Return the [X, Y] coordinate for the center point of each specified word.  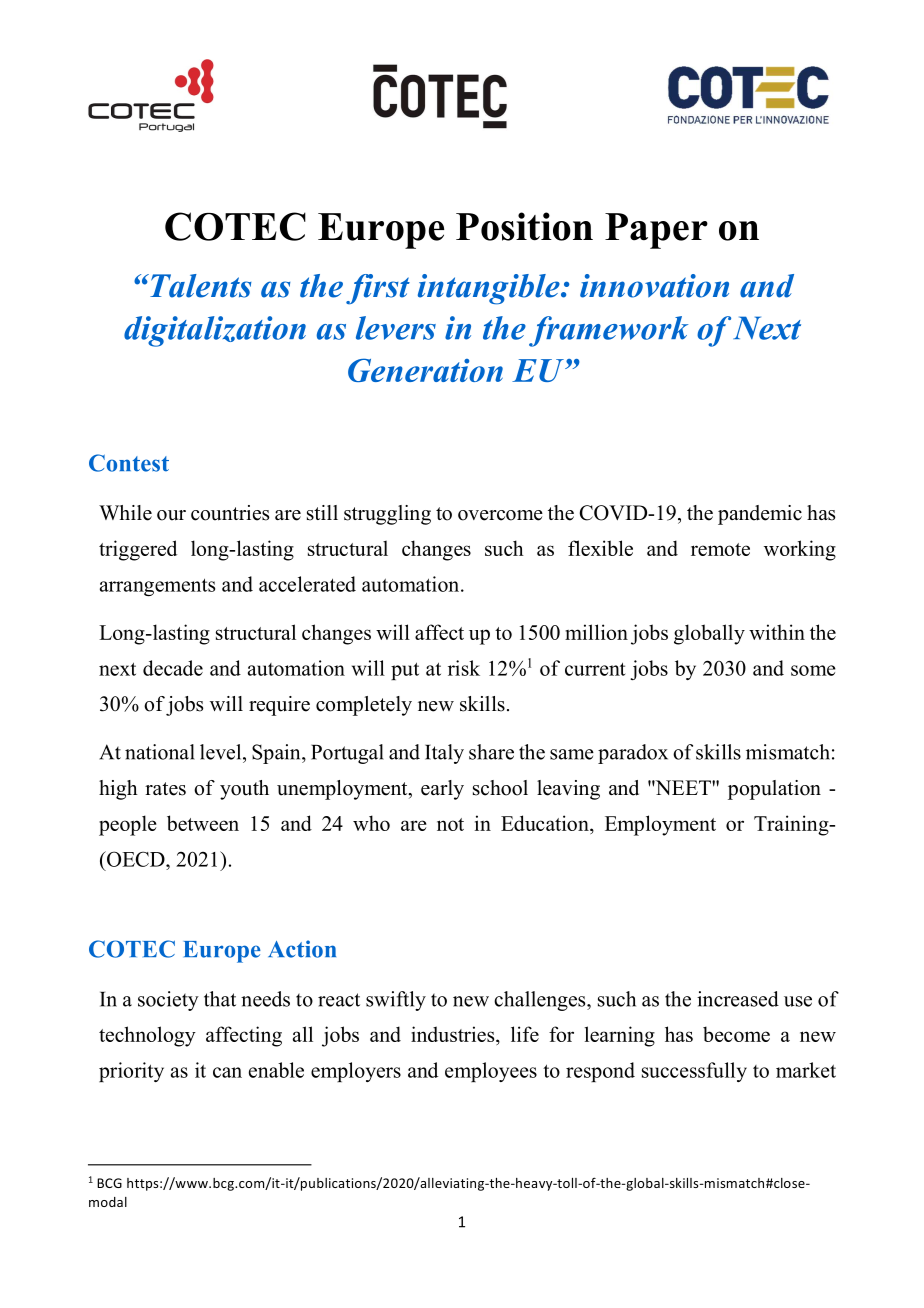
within [777, 632]
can [227, 1072]
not [450, 824]
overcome [500, 515]
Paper [656, 231]
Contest [129, 463]
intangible [490, 289]
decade [173, 668]
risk [464, 668]
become [736, 1034]
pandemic [760, 515]
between [203, 823]
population [774, 790]
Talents [199, 286]
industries [454, 1035]
